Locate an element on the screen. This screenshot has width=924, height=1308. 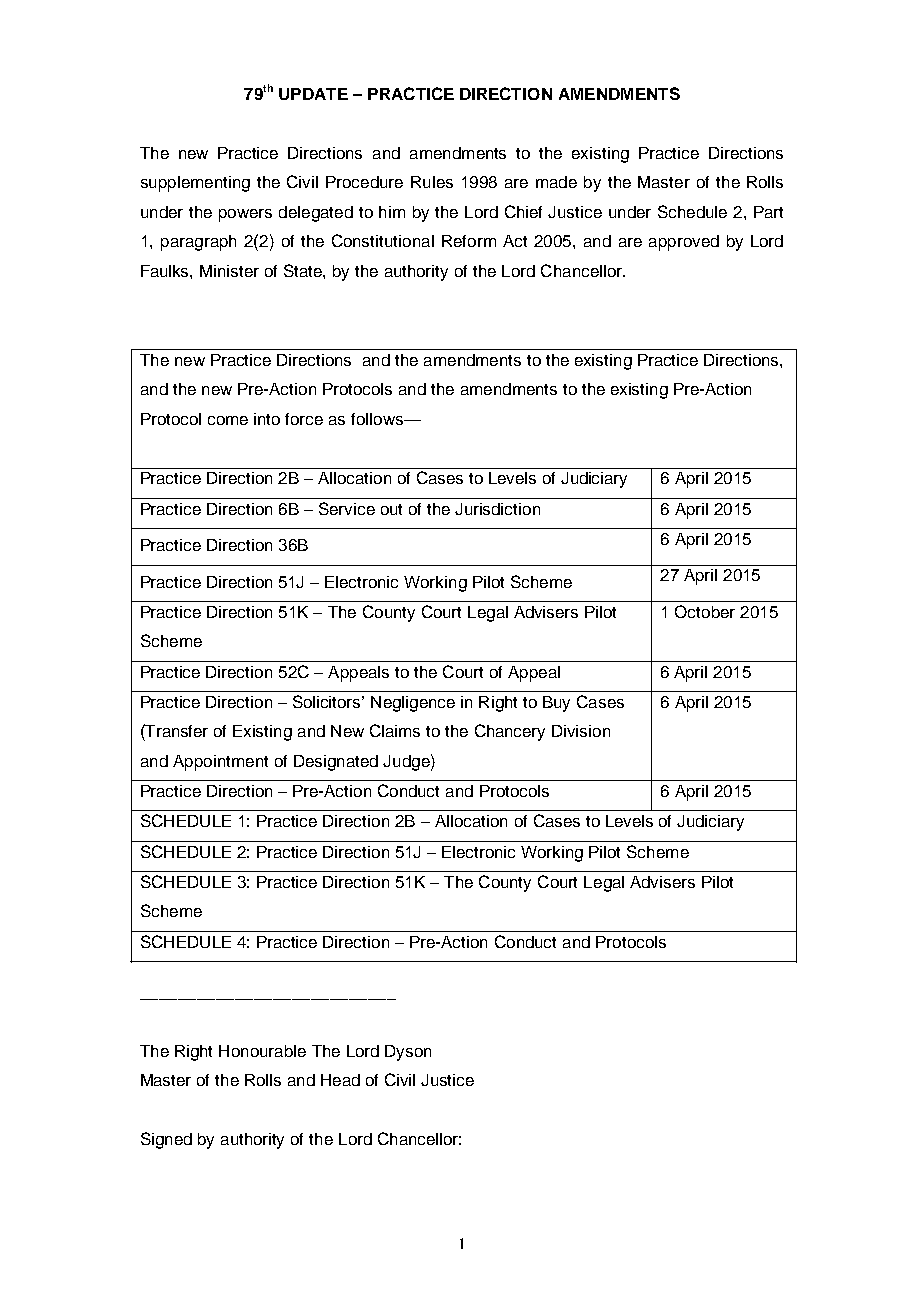
Service is located at coordinates (347, 508).
